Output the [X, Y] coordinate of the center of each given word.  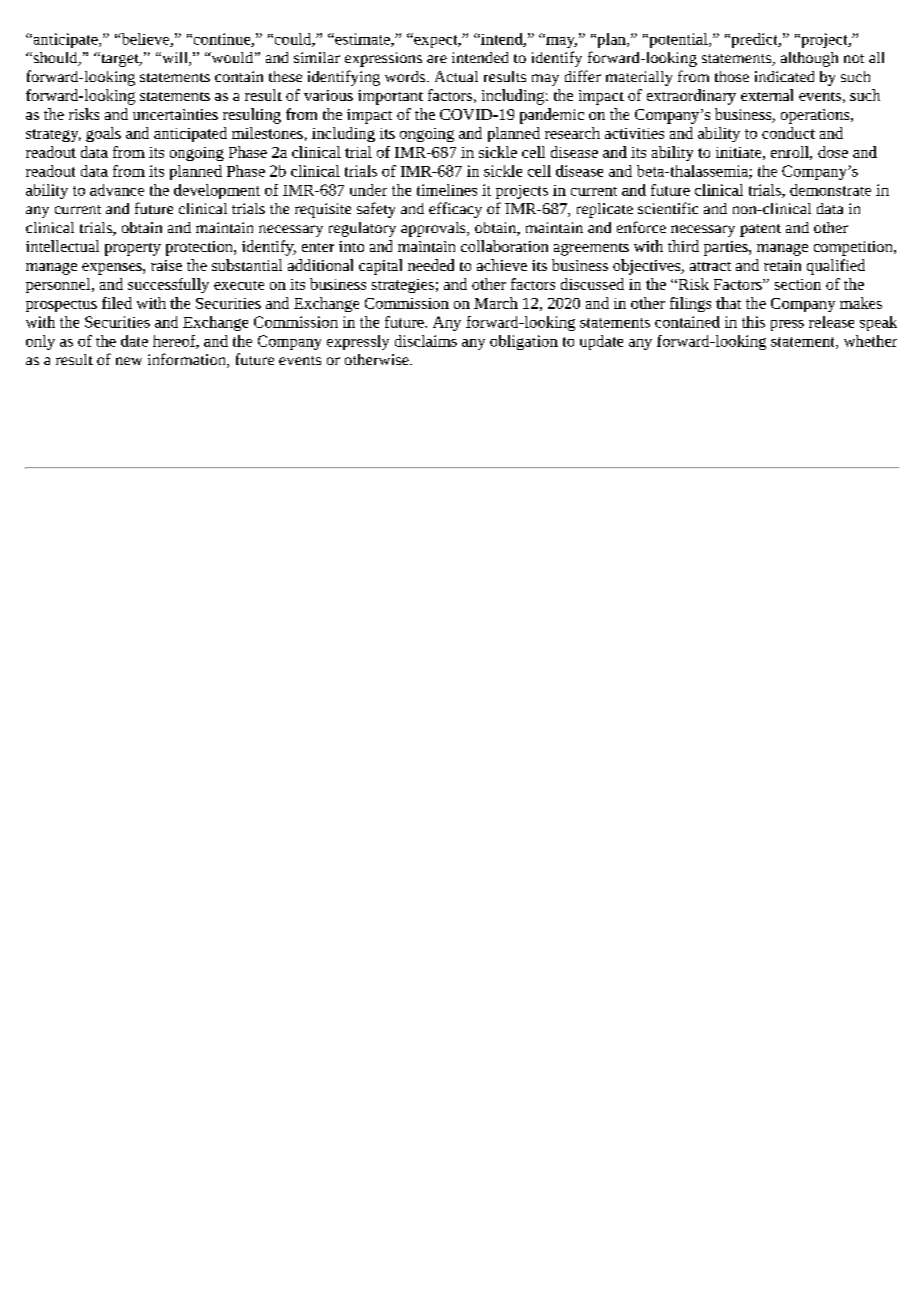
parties [727, 248]
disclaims [426, 341]
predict [754, 40]
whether [870, 341]
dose [833, 152]
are [437, 59]
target [120, 59]
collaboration [504, 246]
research [572, 133]
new [129, 361]
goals [103, 134]
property [133, 249]
